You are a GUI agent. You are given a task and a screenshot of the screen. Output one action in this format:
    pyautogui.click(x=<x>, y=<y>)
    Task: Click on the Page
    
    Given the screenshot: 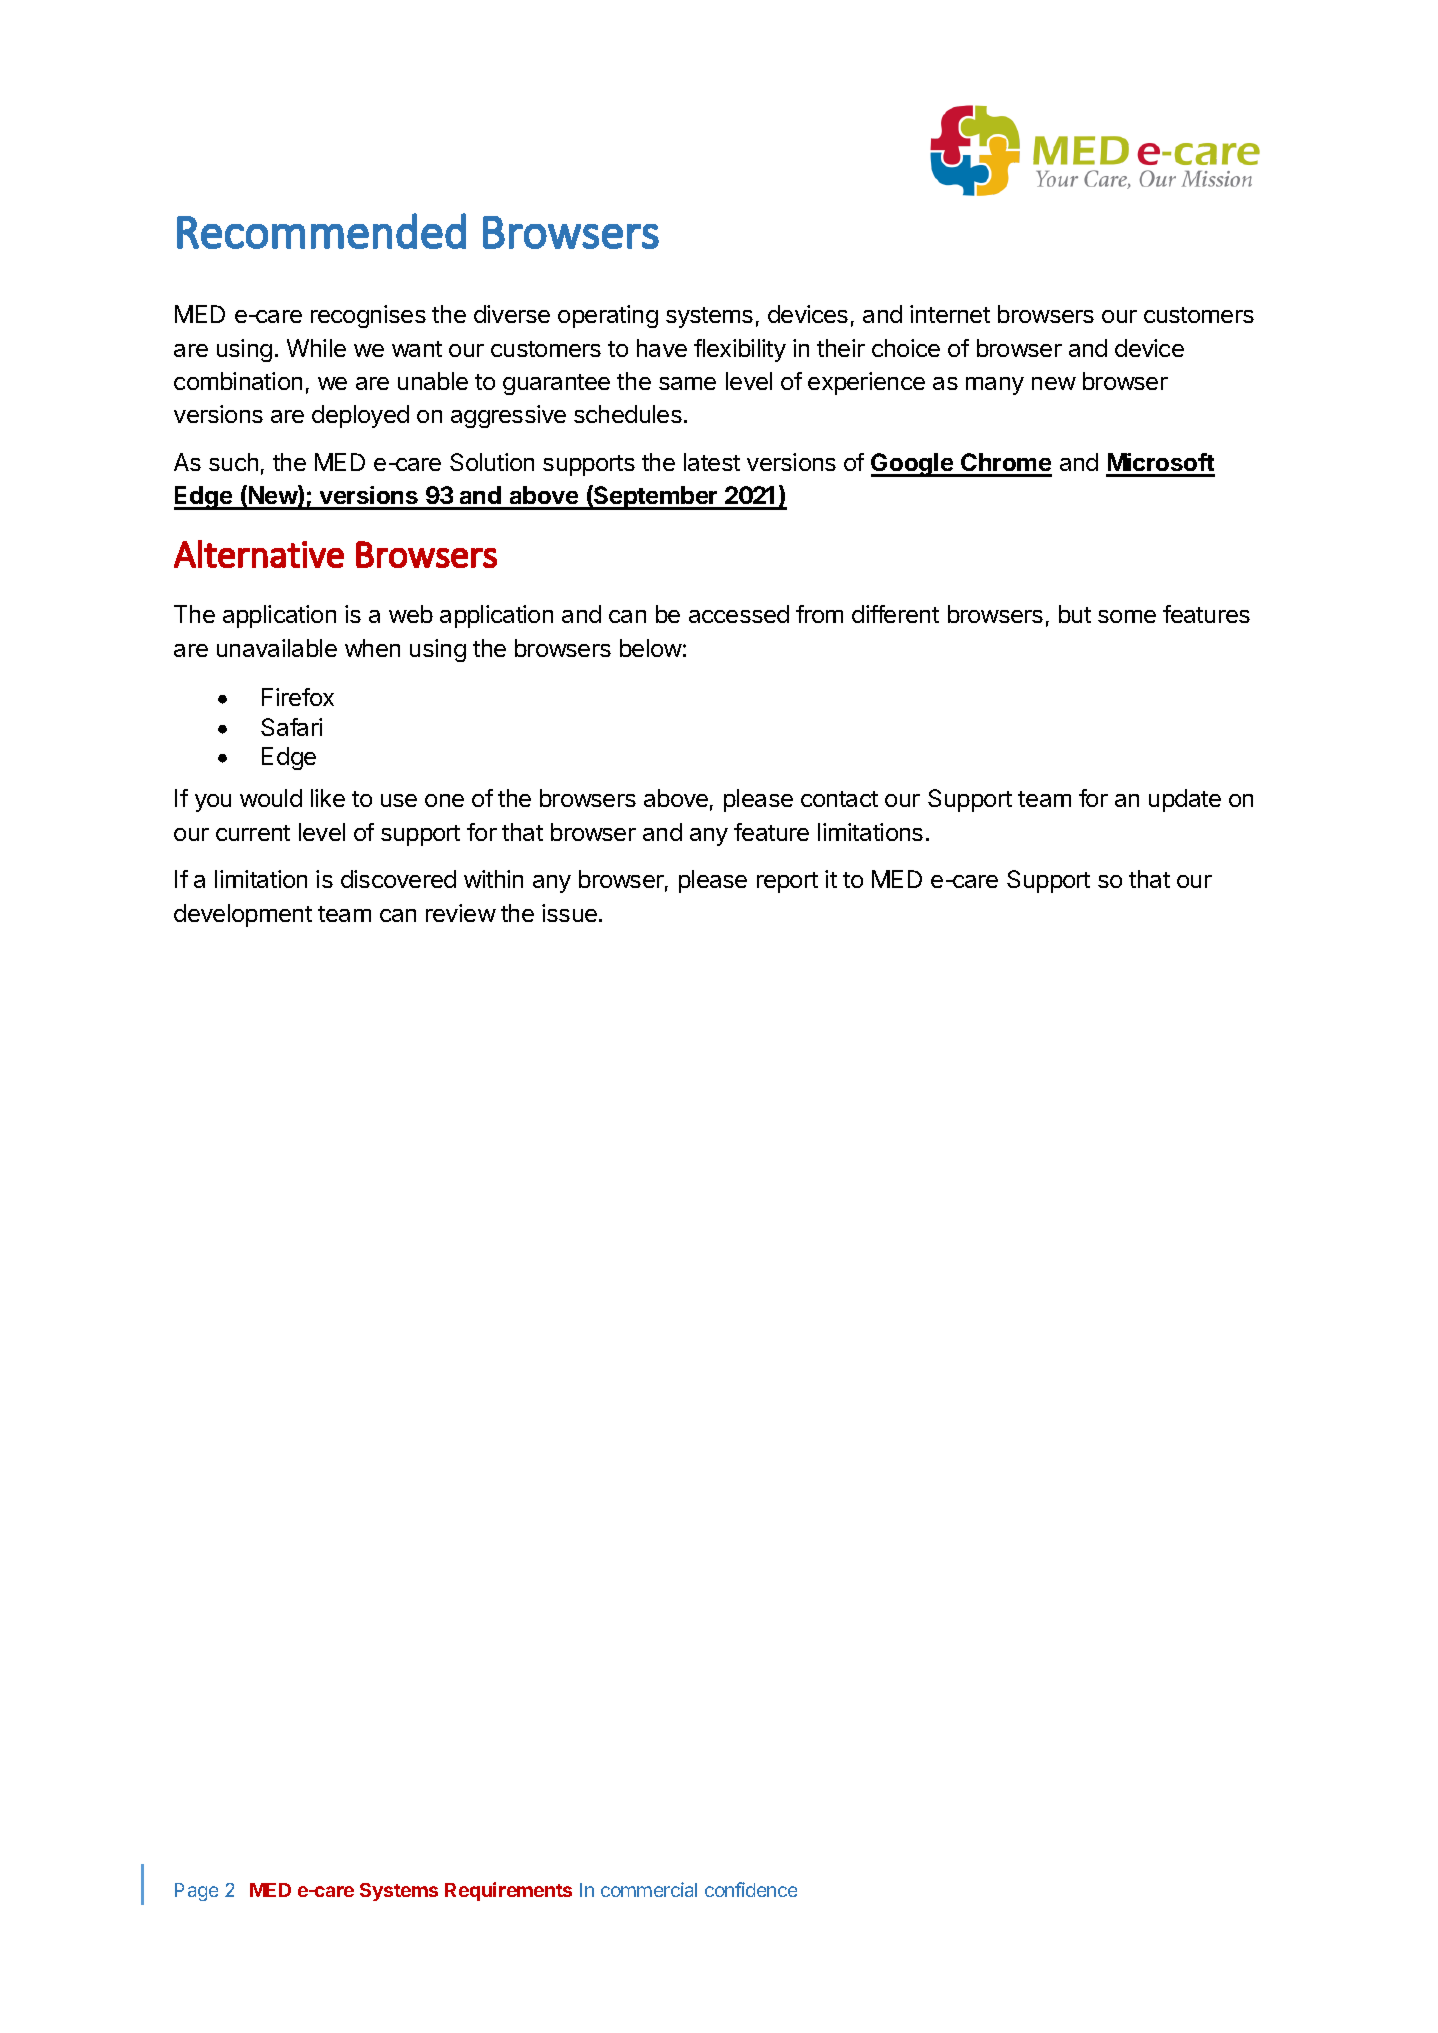 What is the action you would take?
    pyautogui.click(x=196, y=1892)
